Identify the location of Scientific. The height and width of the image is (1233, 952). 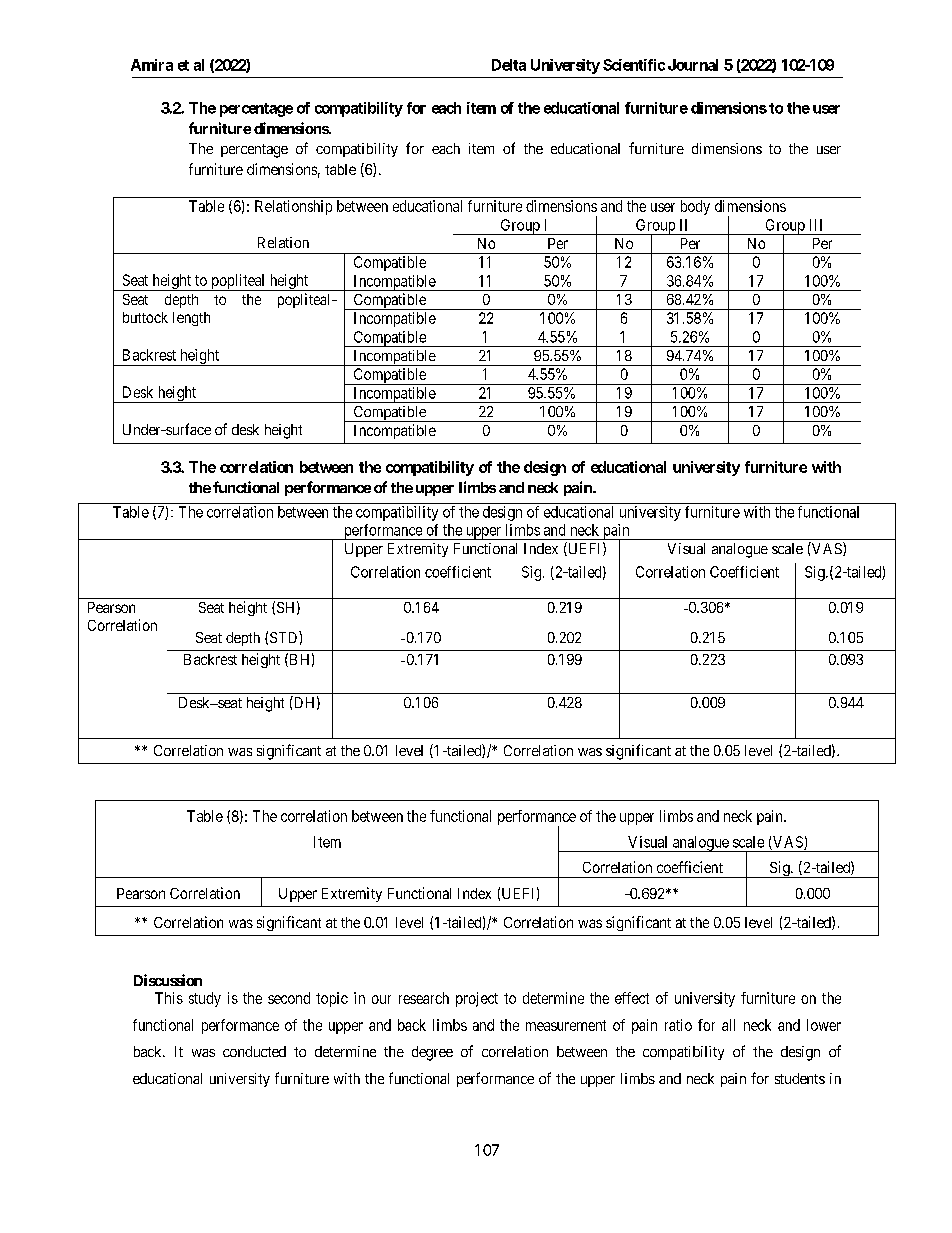
(634, 65).
